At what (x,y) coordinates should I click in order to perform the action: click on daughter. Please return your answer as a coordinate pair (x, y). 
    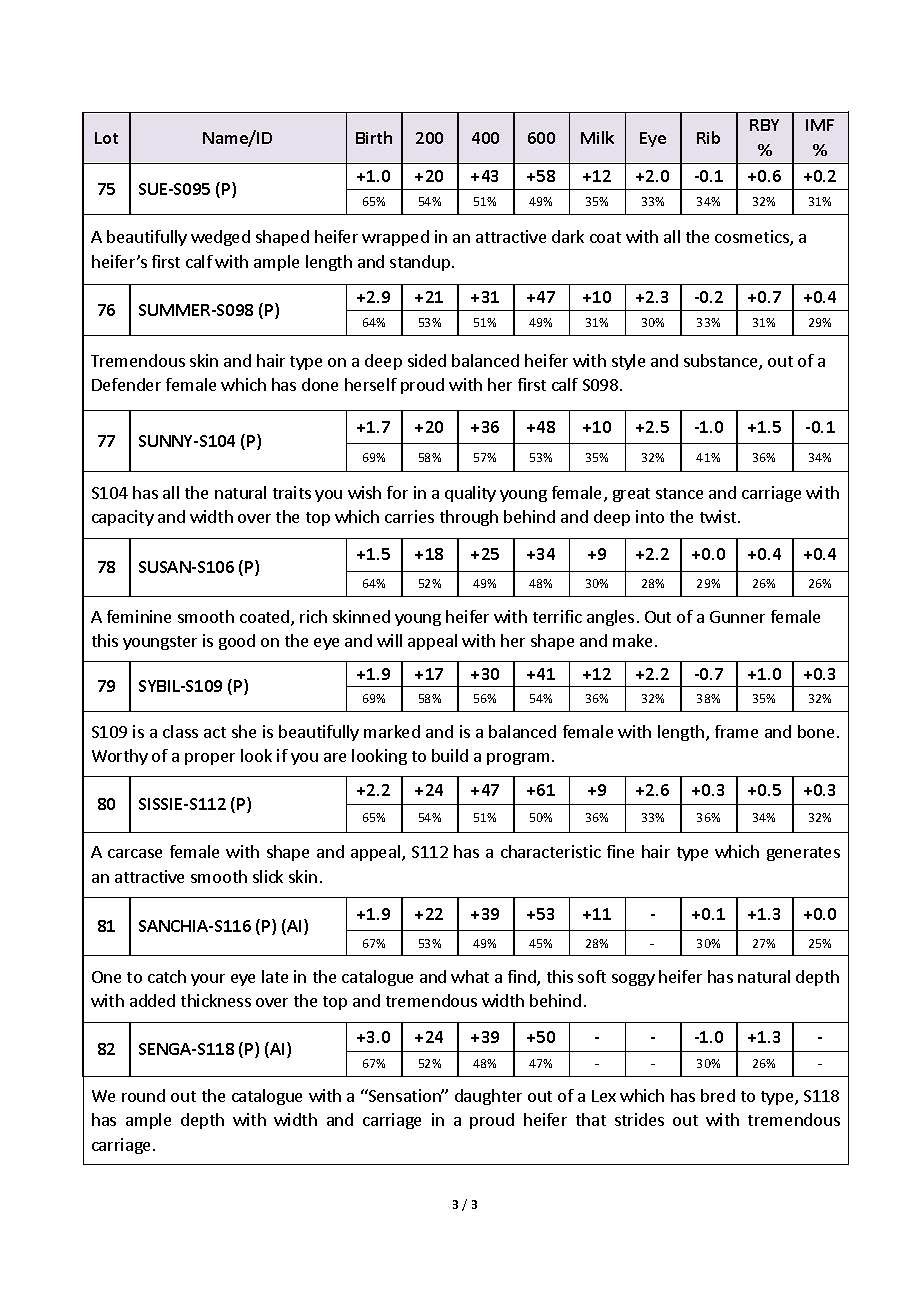
    Looking at the image, I should click on (488, 1097).
